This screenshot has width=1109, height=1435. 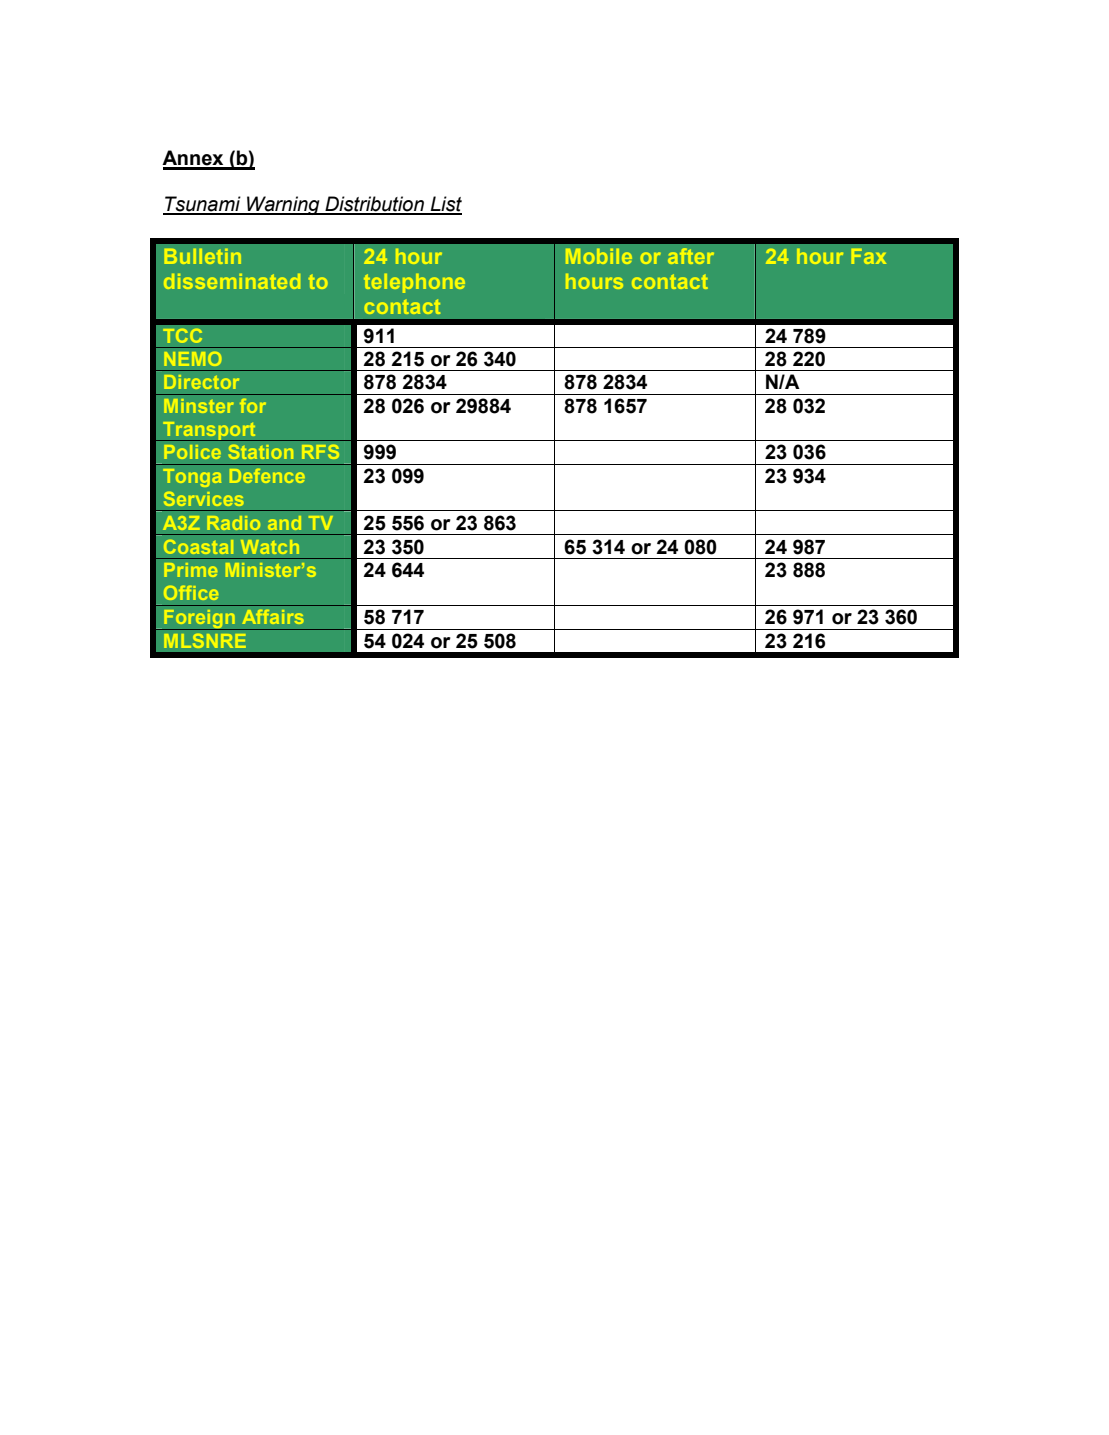 What do you see at coordinates (182, 336) in the screenshot?
I see `TCC` at bounding box center [182, 336].
